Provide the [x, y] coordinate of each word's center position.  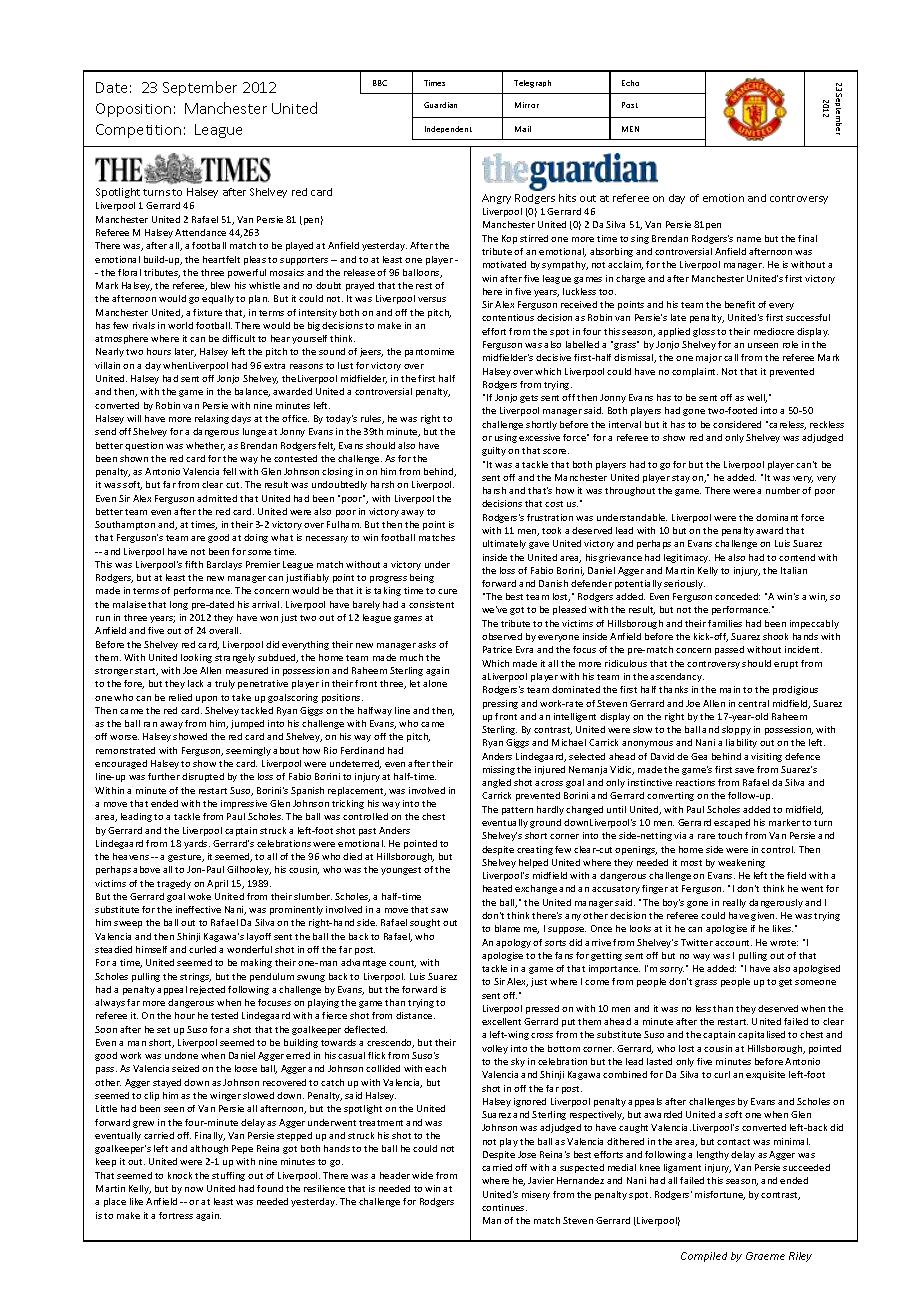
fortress [176, 1215]
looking [196, 658]
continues [504, 1207]
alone [435, 683]
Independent [448, 129]
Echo [630, 83]
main [730, 689]
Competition [138, 131]
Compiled [704, 1257]
